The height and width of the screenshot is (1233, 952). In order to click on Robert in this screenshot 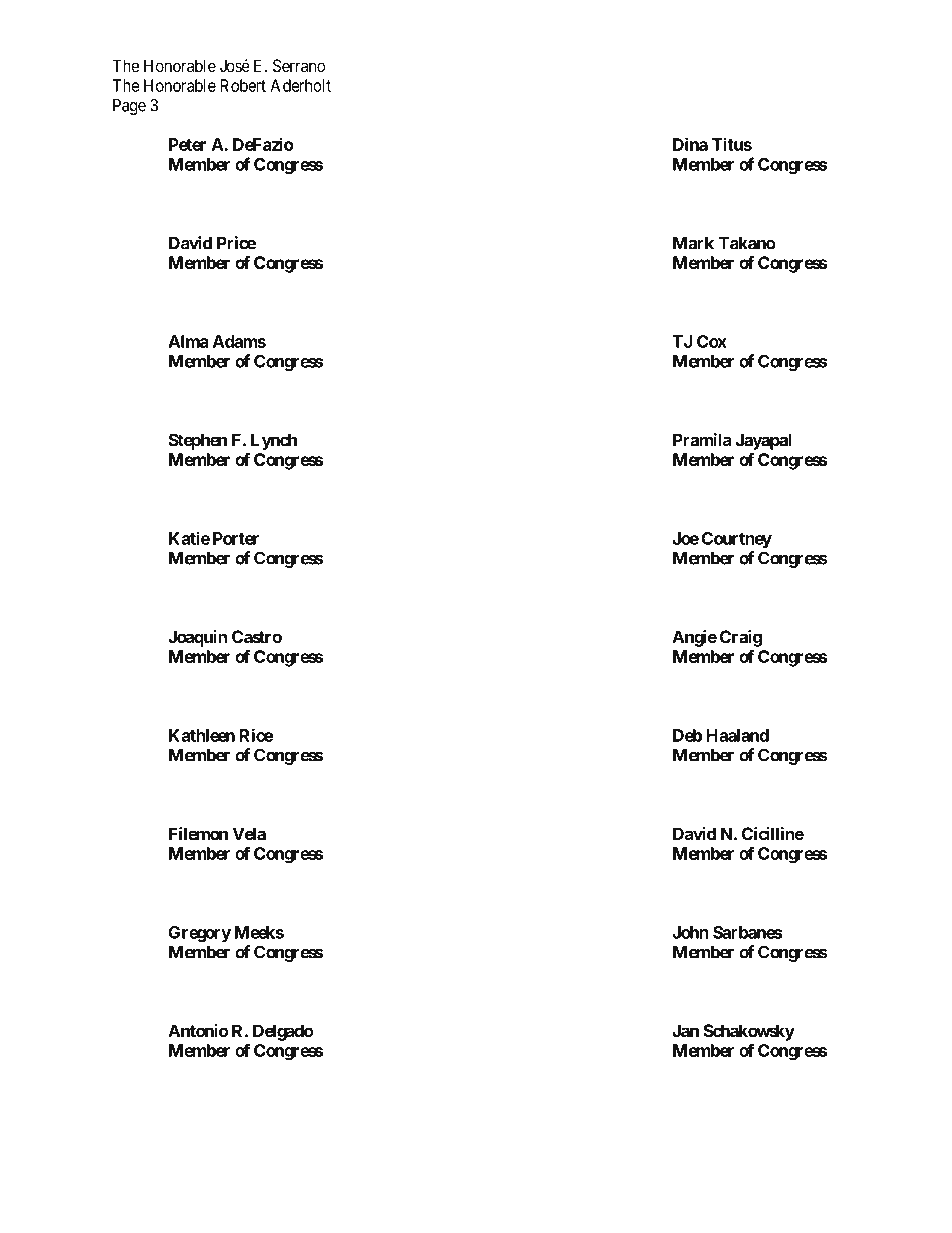, I will do `click(243, 85)`.
